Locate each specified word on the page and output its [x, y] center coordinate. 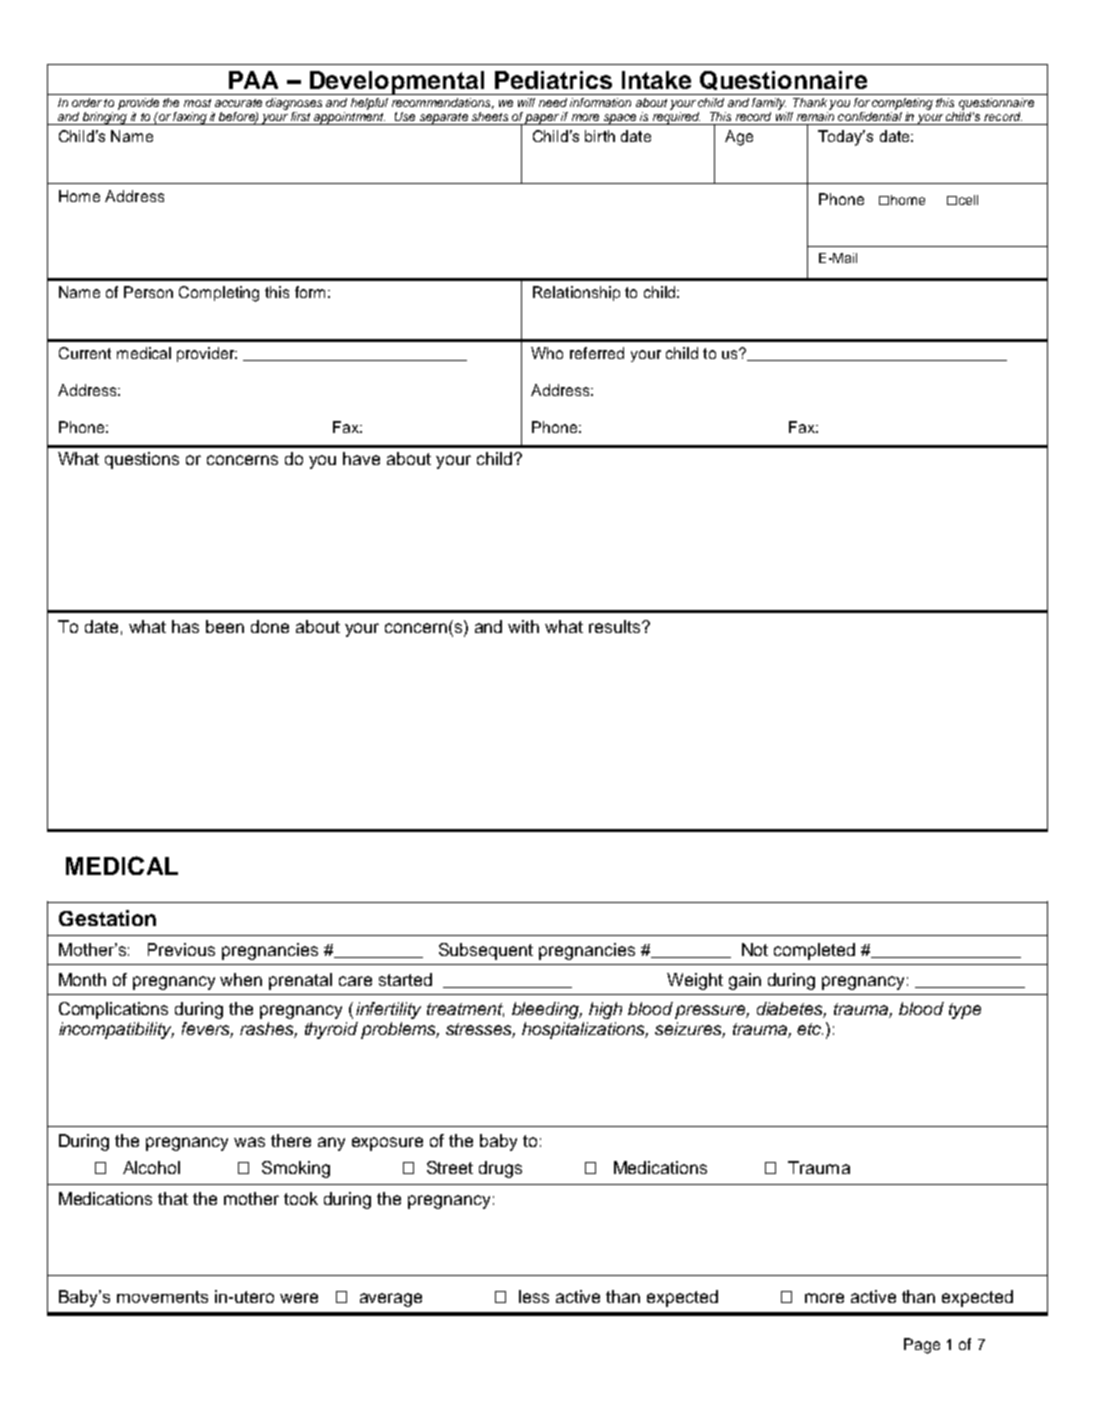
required [676, 118]
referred [597, 353]
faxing [190, 118]
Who [547, 353]
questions [142, 460]
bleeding [547, 1010]
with [523, 626]
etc [810, 1029]
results [616, 626]
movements [162, 1297]
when [241, 979]
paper [542, 119]
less [534, 1296]
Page [922, 1346]
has [185, 626]
